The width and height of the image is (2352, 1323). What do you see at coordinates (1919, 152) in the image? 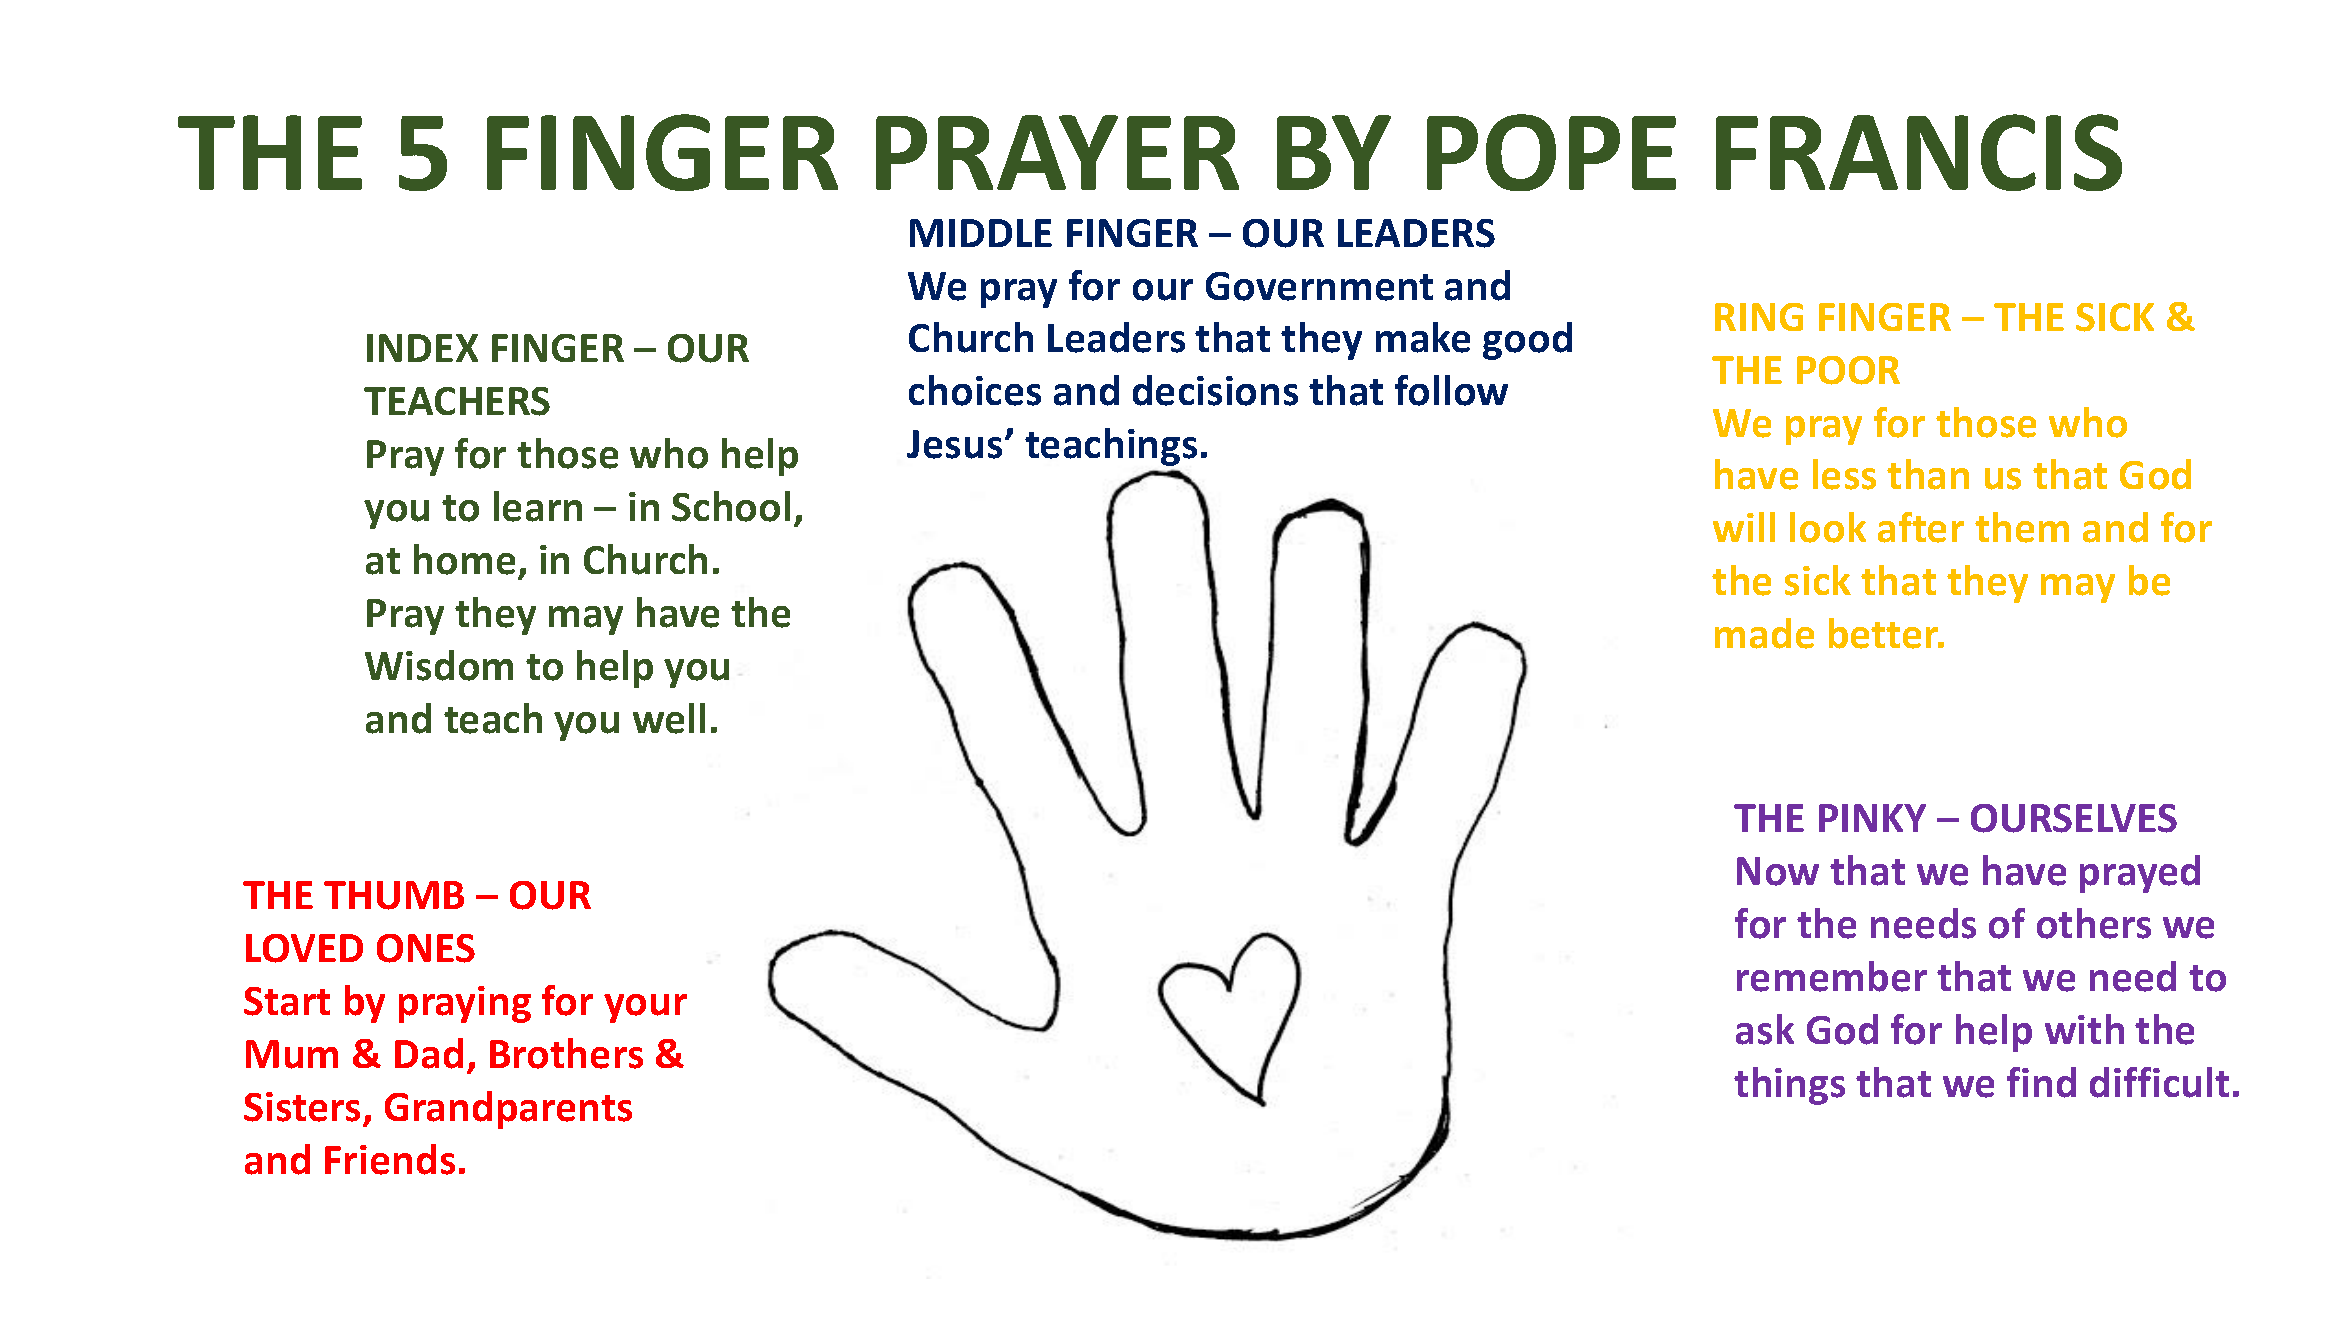
I see `FRANCIS` at bounding box center [1919, 152].
